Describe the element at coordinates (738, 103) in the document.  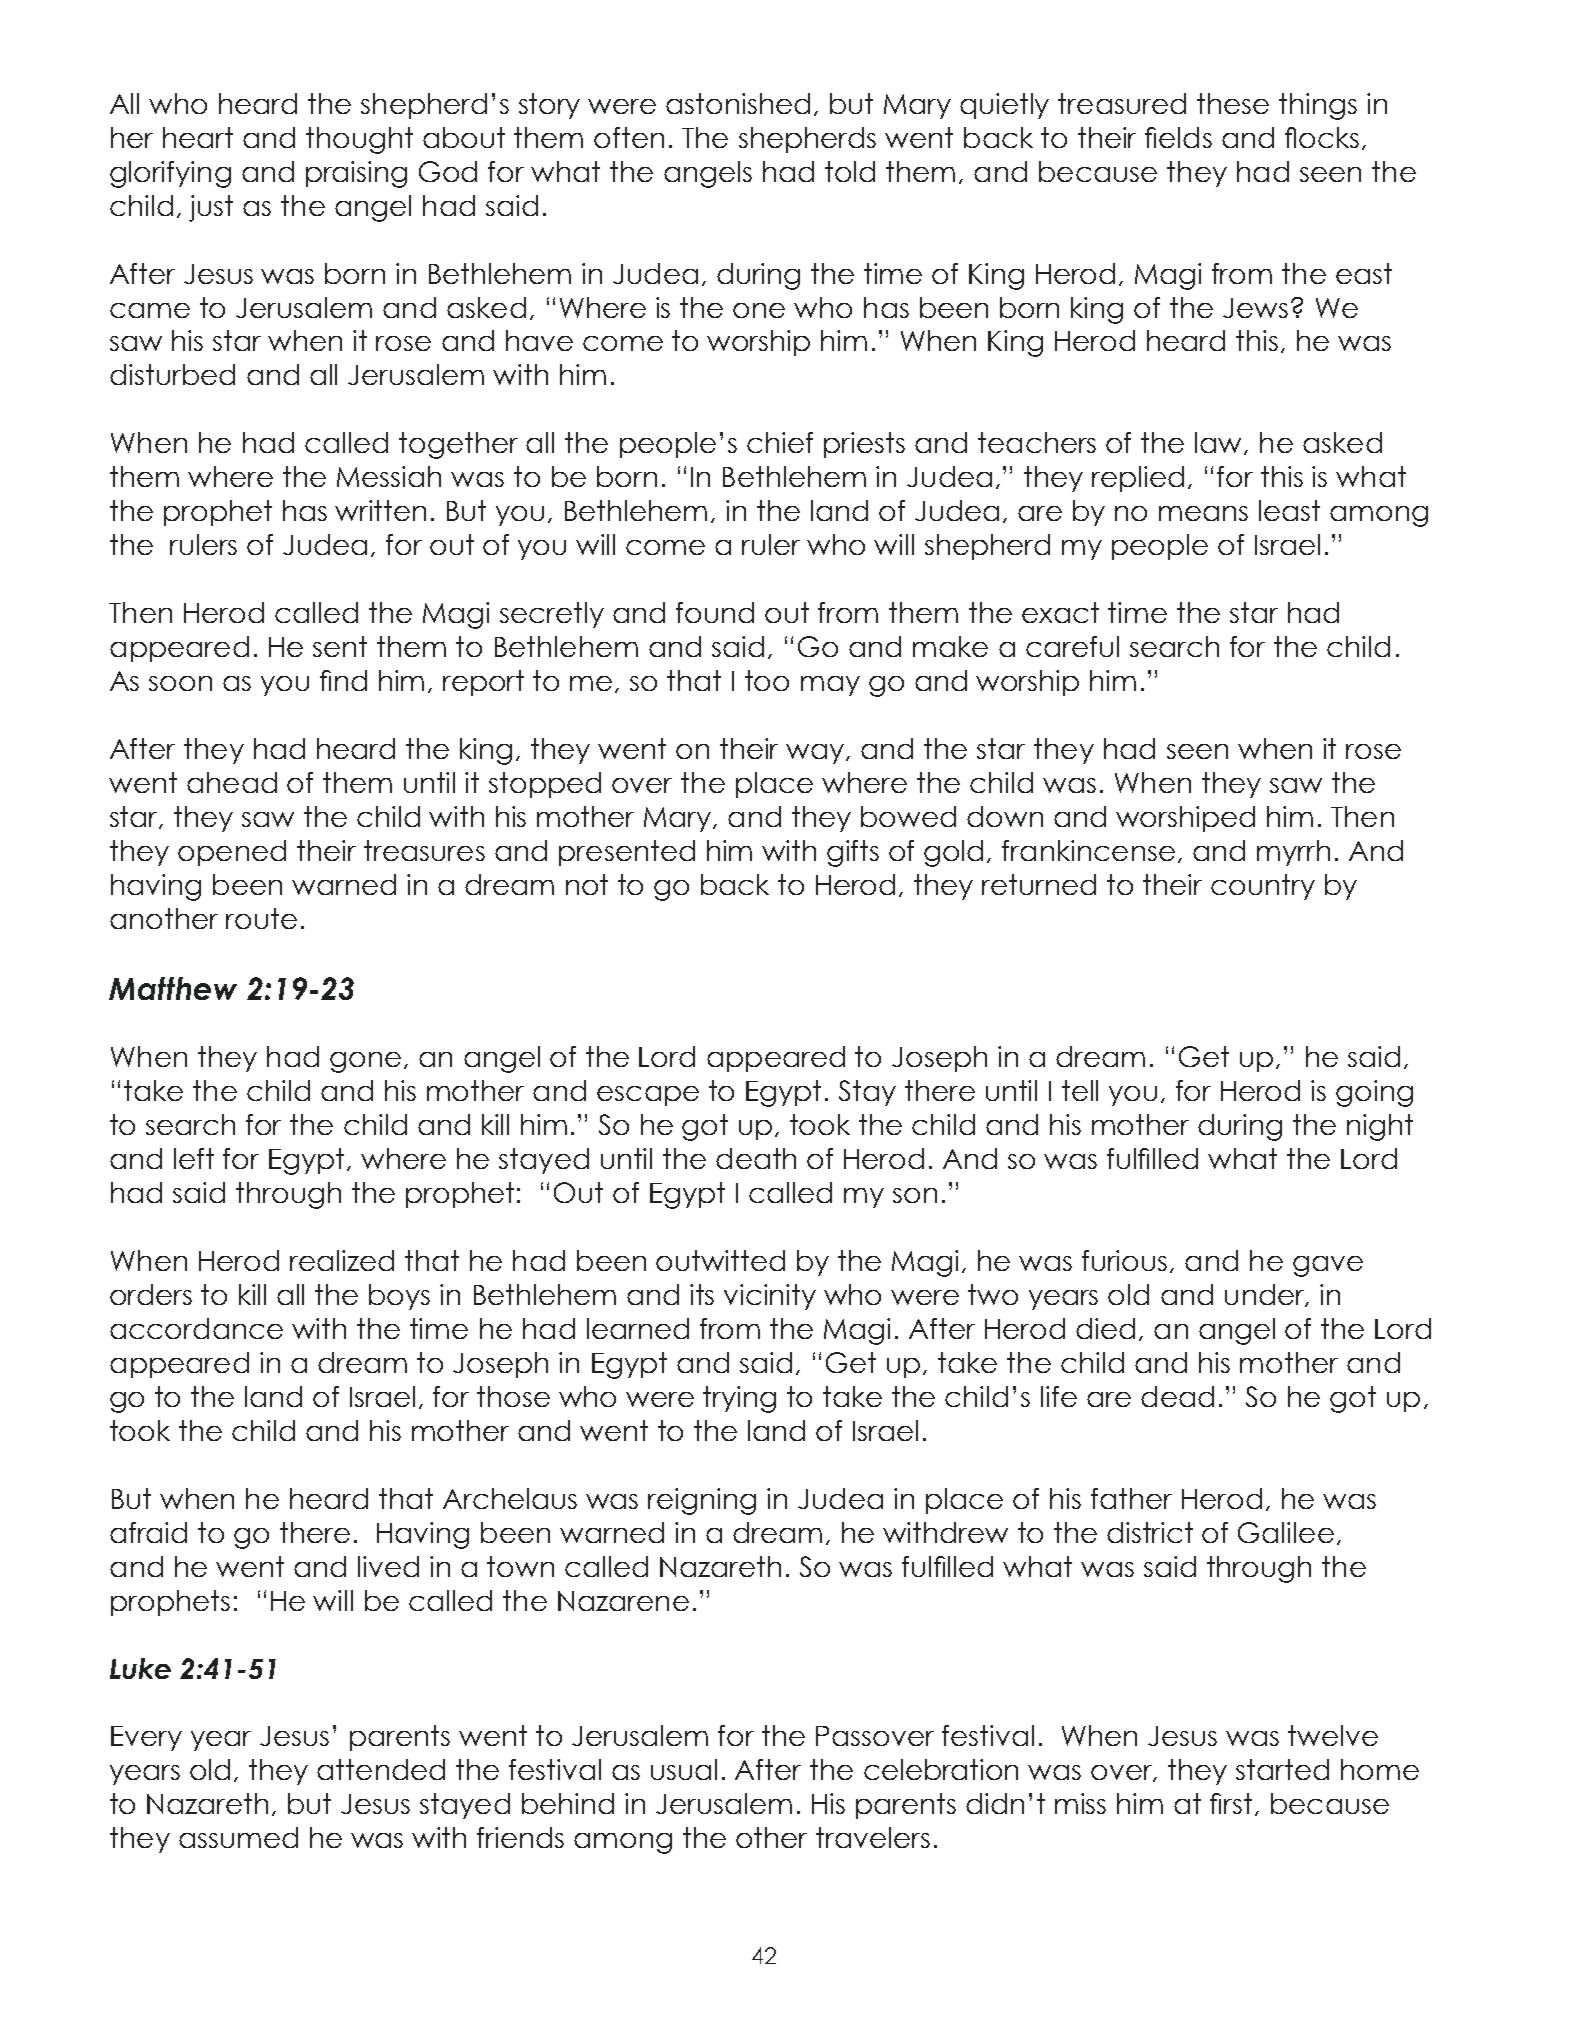
I see `astonished` at that location.
